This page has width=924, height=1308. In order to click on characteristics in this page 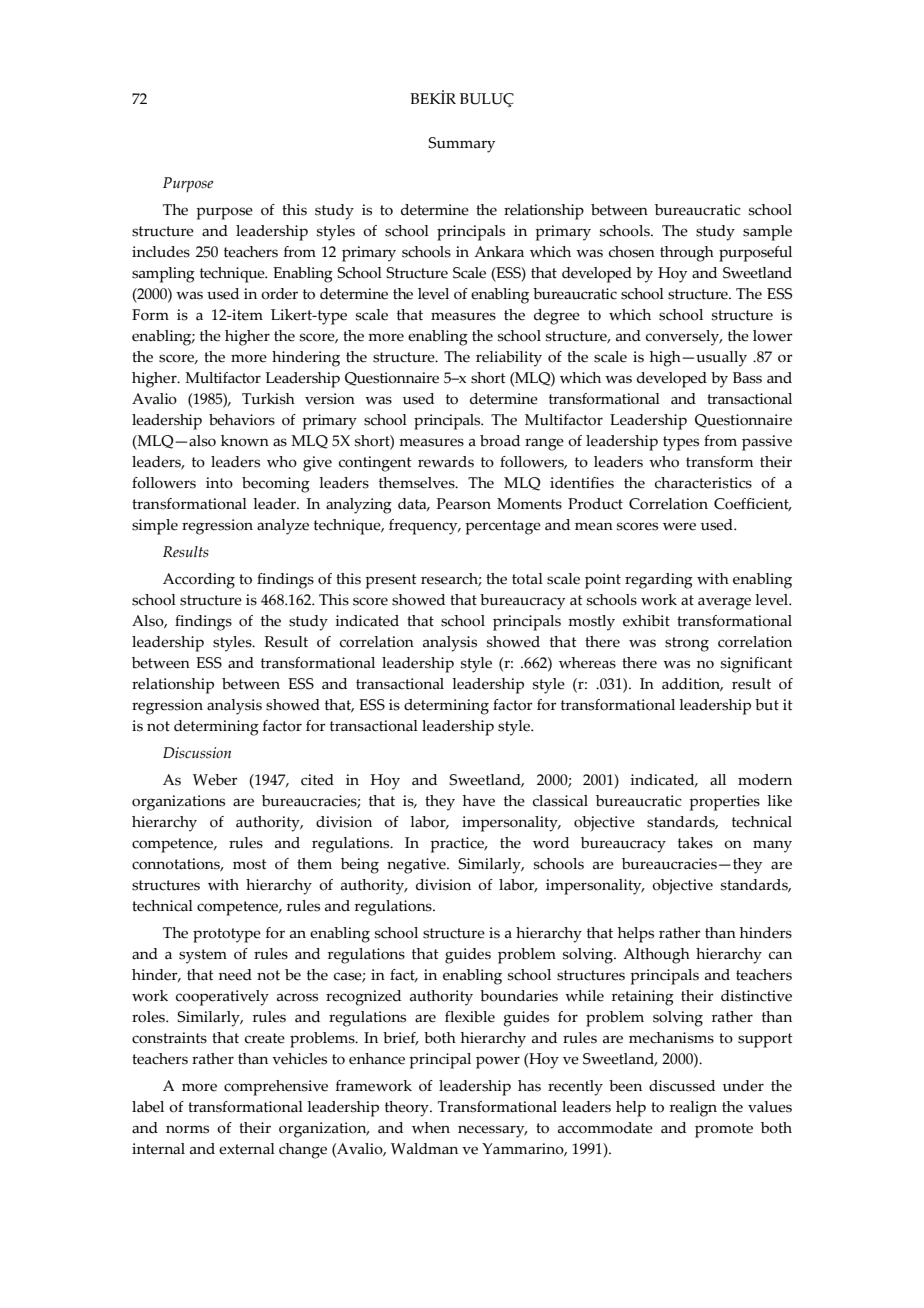, I will do `click(703, 483)`.
